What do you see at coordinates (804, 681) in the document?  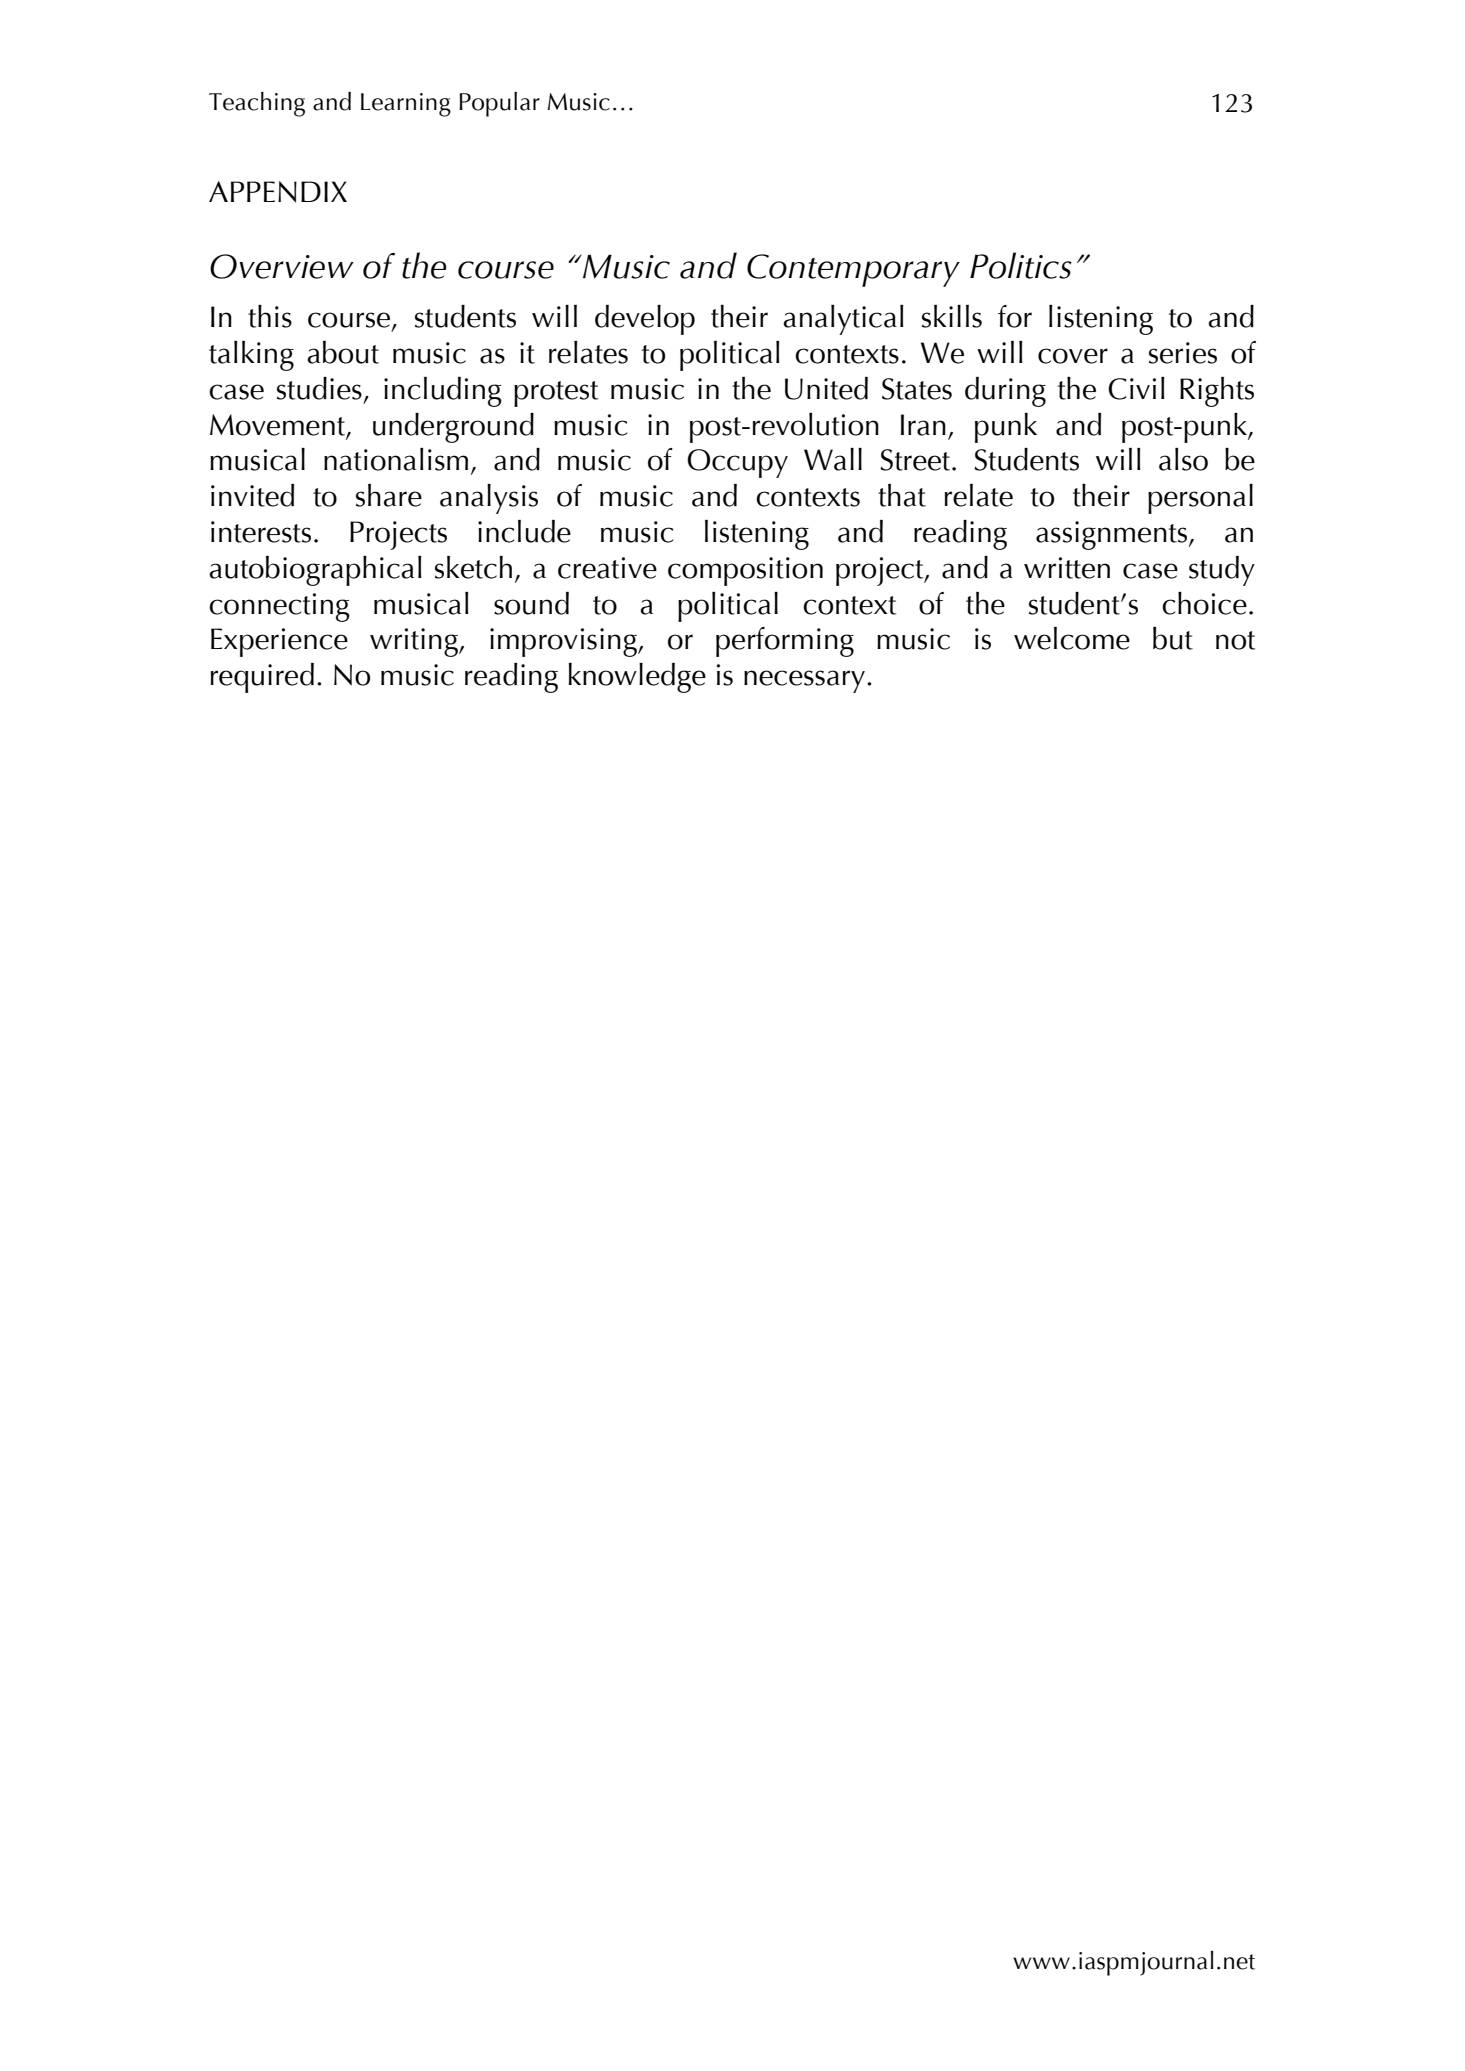 I see `necessary` at bounding box center [804, 681].
